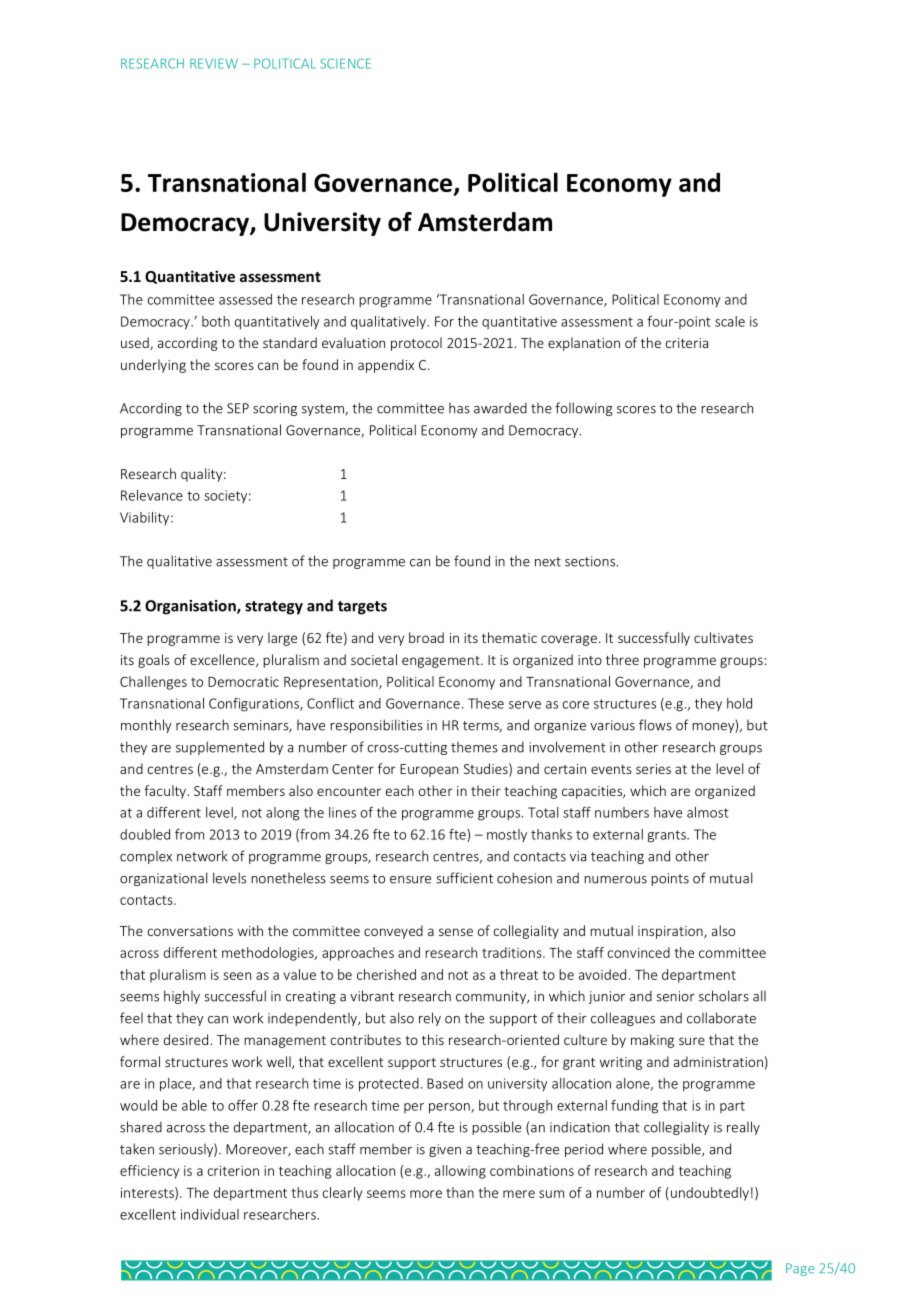 The image size is (924, 1308). Describe the element at coordinates (345, 63) in the screenshot. I see `SCIENCE` at that location.
